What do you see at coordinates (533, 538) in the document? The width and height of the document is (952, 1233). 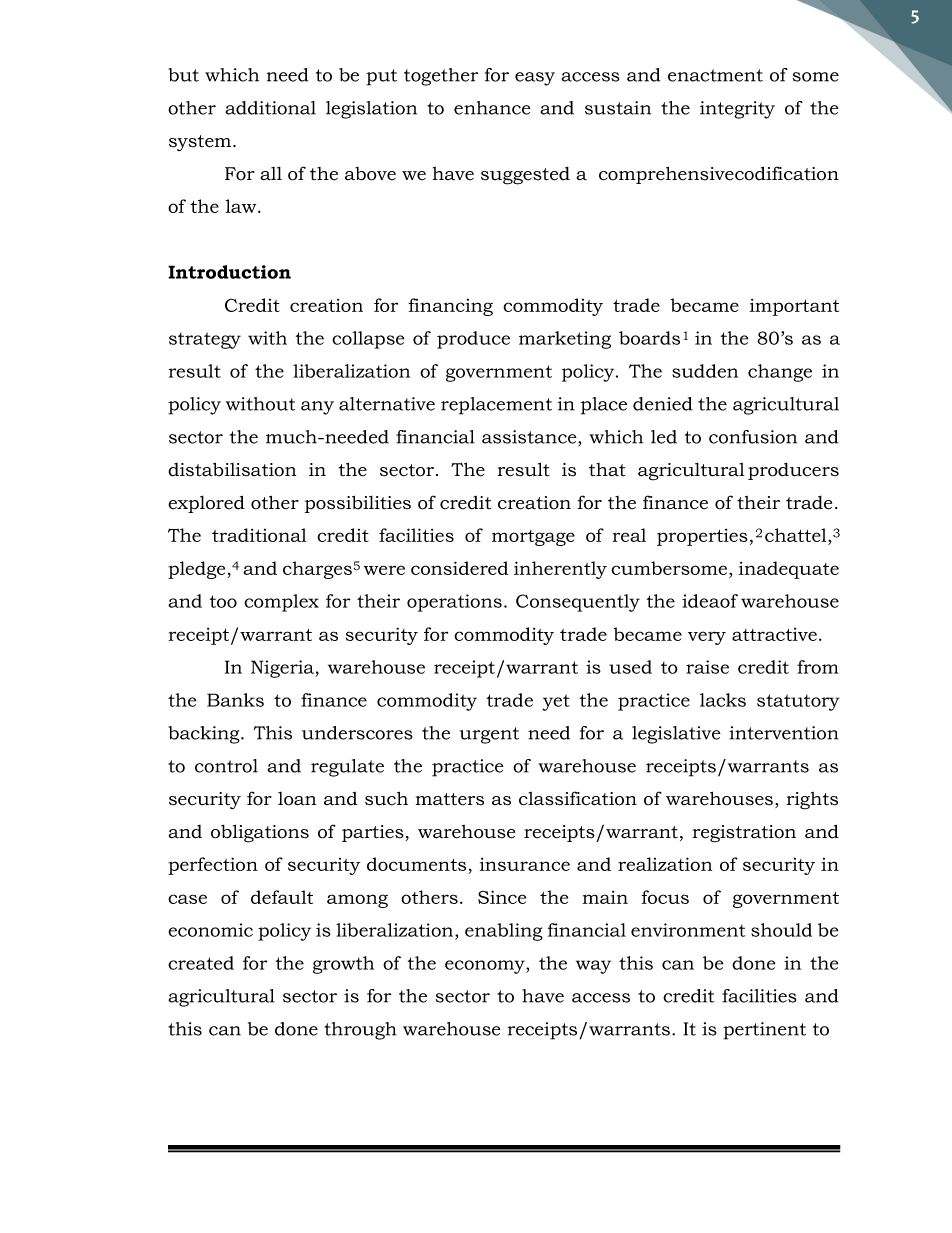 I see `mortgage` at bounding box center [533, 538].
